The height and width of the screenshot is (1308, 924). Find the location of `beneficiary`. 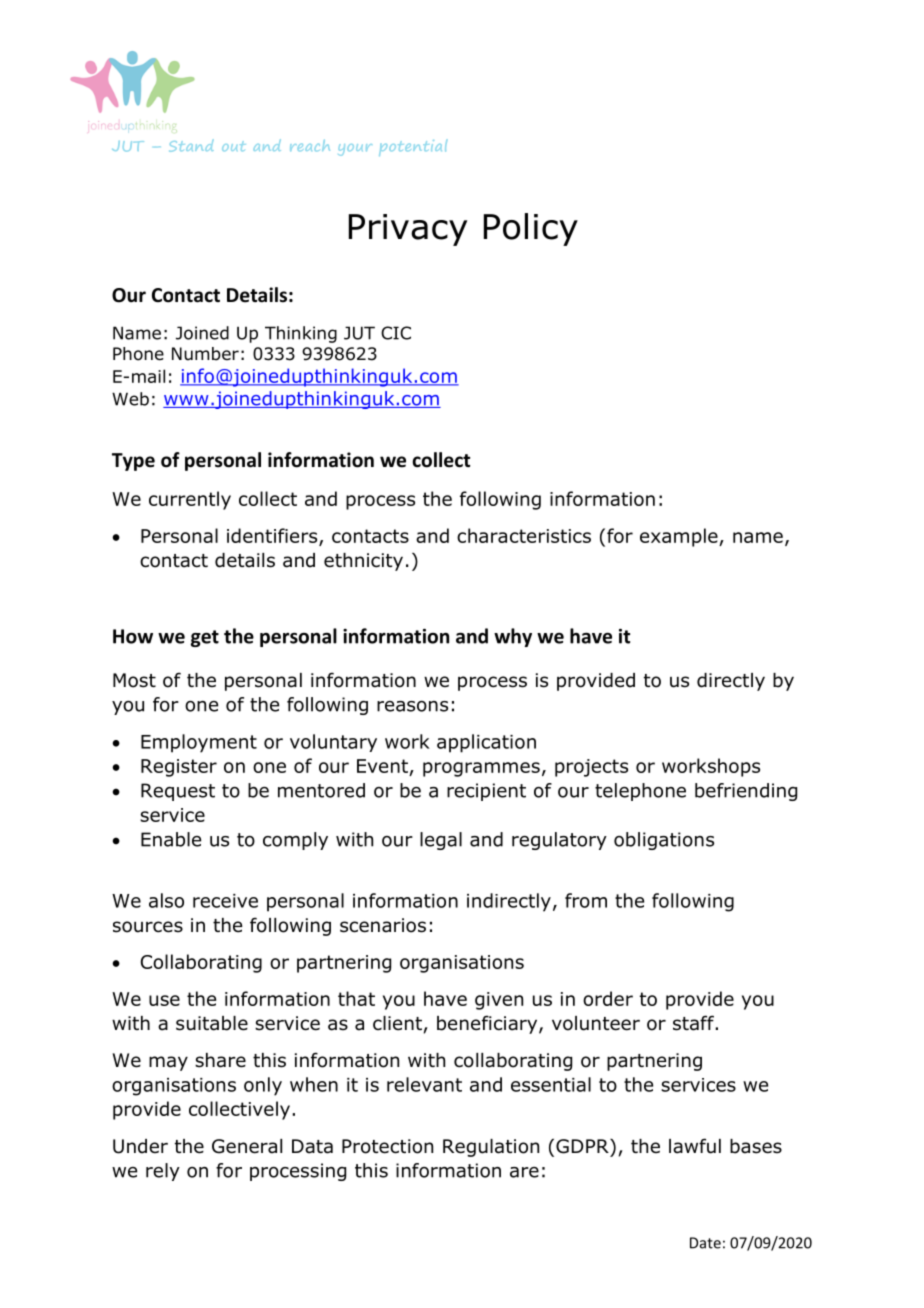

beneficiary is located at coordinates (488, 1024).
